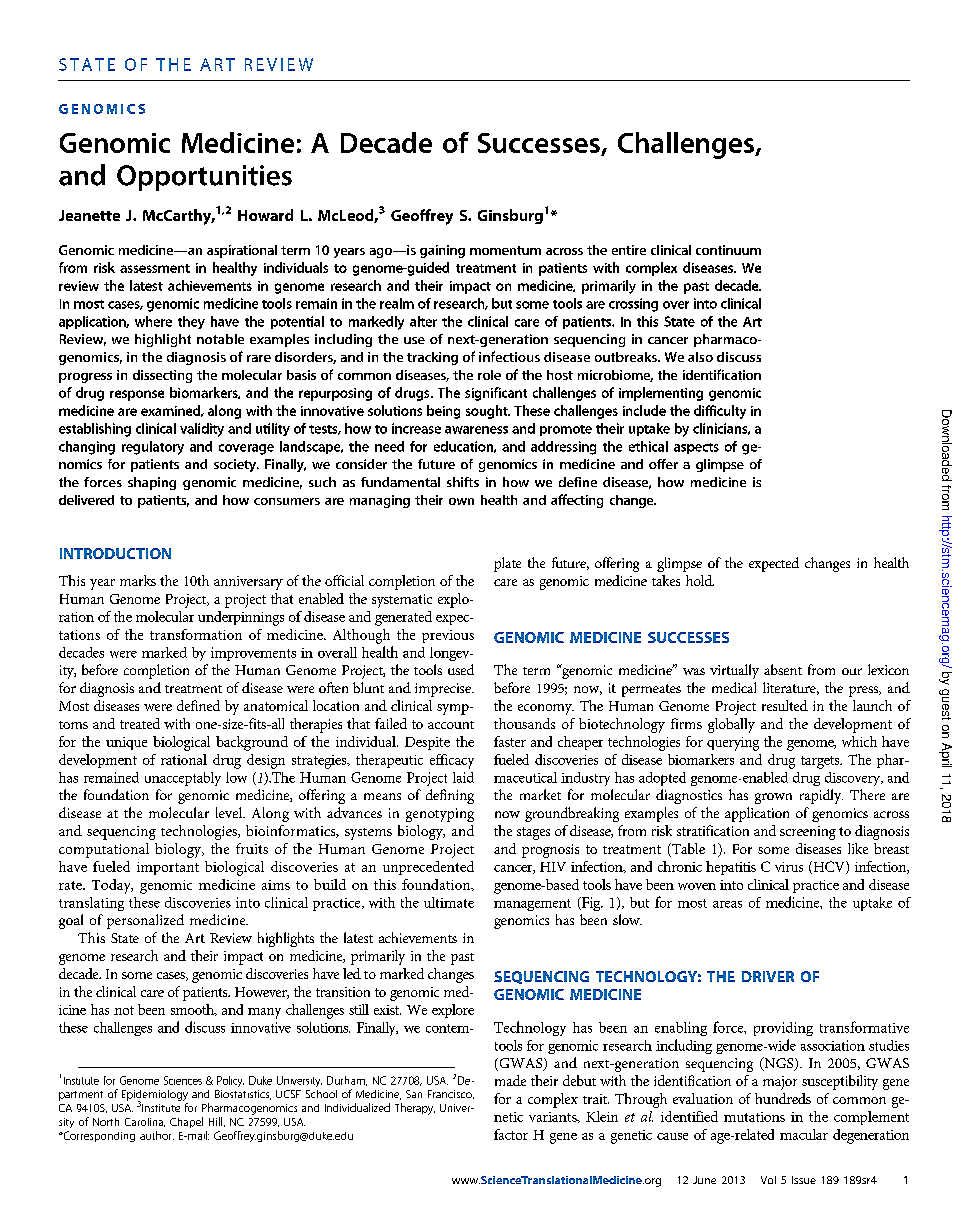  Describe the element at coordinates (728, 250) in the screenshot. I see `continuum` at that location.
